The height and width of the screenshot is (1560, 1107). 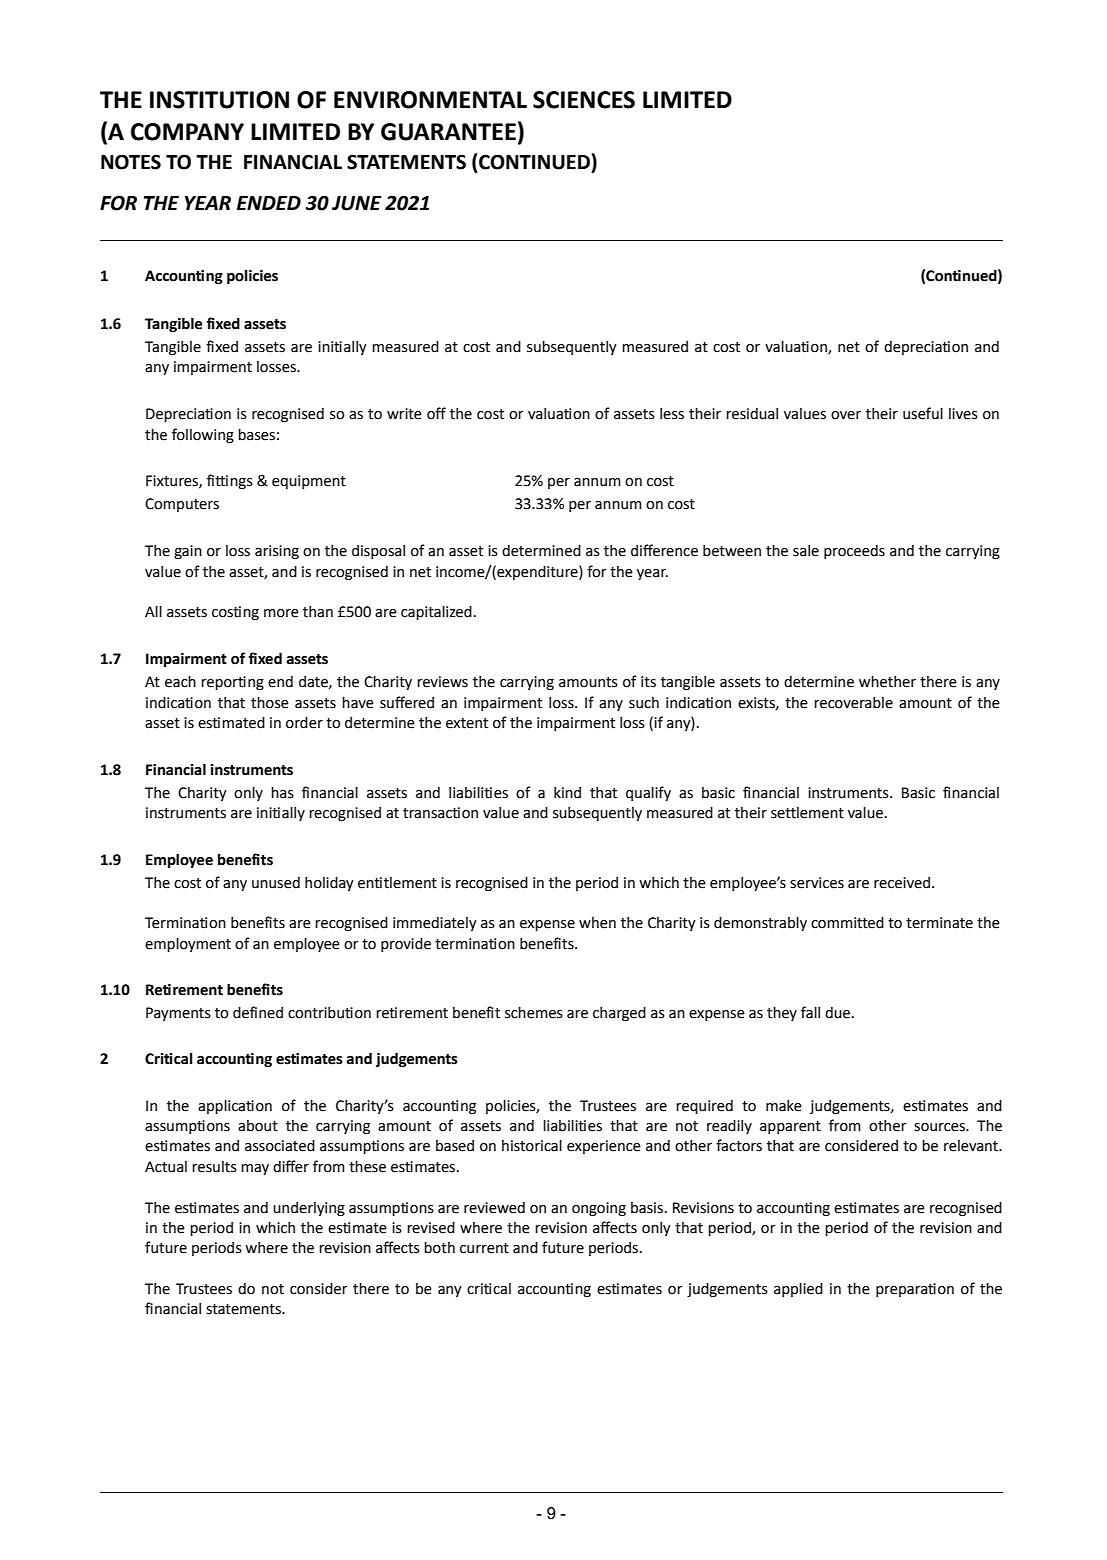 I want to click on COMPANY, so click(x=187, y=132).
